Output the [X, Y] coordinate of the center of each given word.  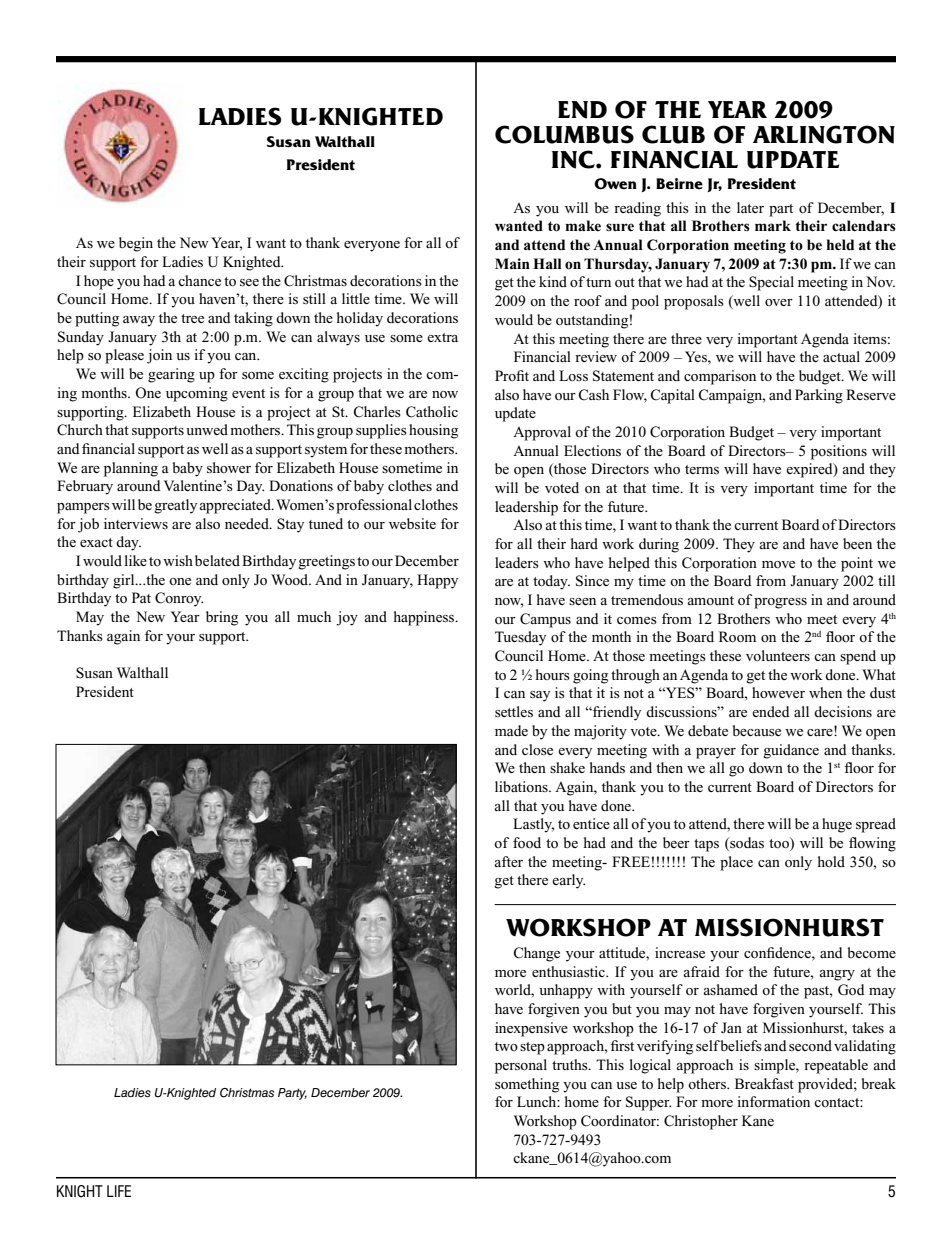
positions [839, 452]
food [527, 842]
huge [837, 825]
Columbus [564, 134]
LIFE [119, 1191]
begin [136, 244]
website [412, 523]
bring [222, 618]
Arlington [824, 134]
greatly [175, 506]
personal [521, 1066]
